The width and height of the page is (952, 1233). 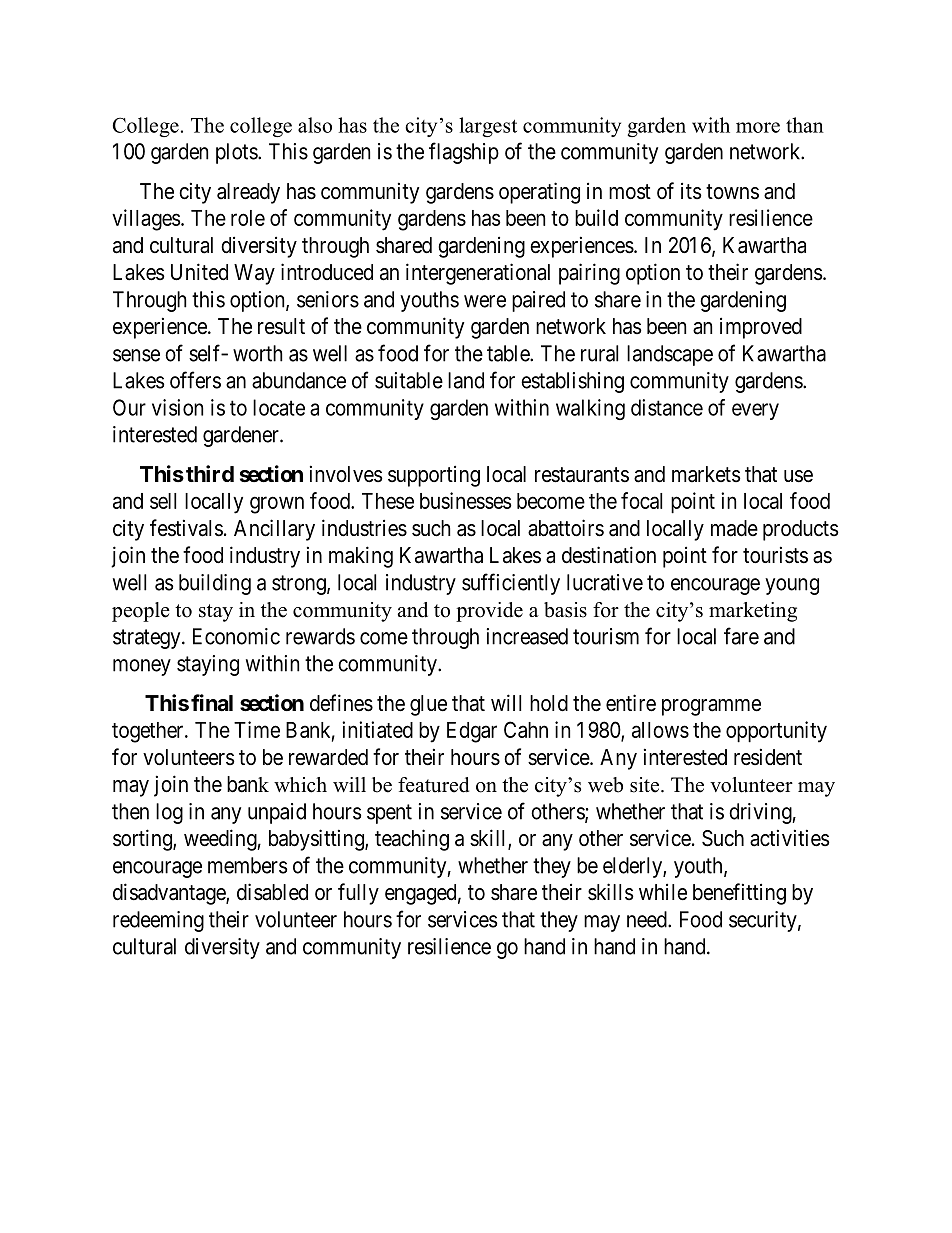 What do you see at coordinates (758, 127) in the page?
I see `more` at bounding box center [758, 127].
